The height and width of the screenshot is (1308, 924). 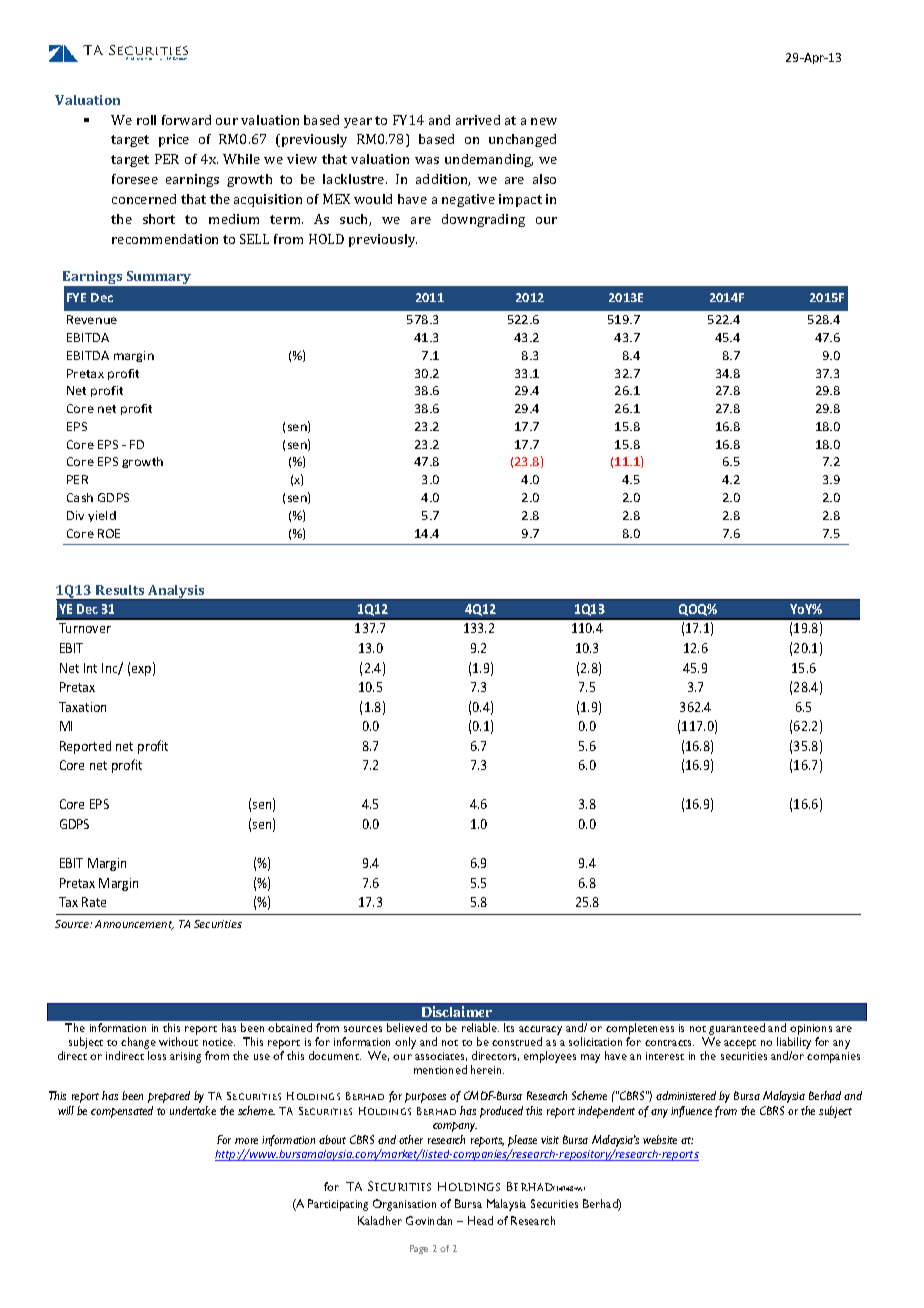 I want to click on new, so click(x=544, y=121).
